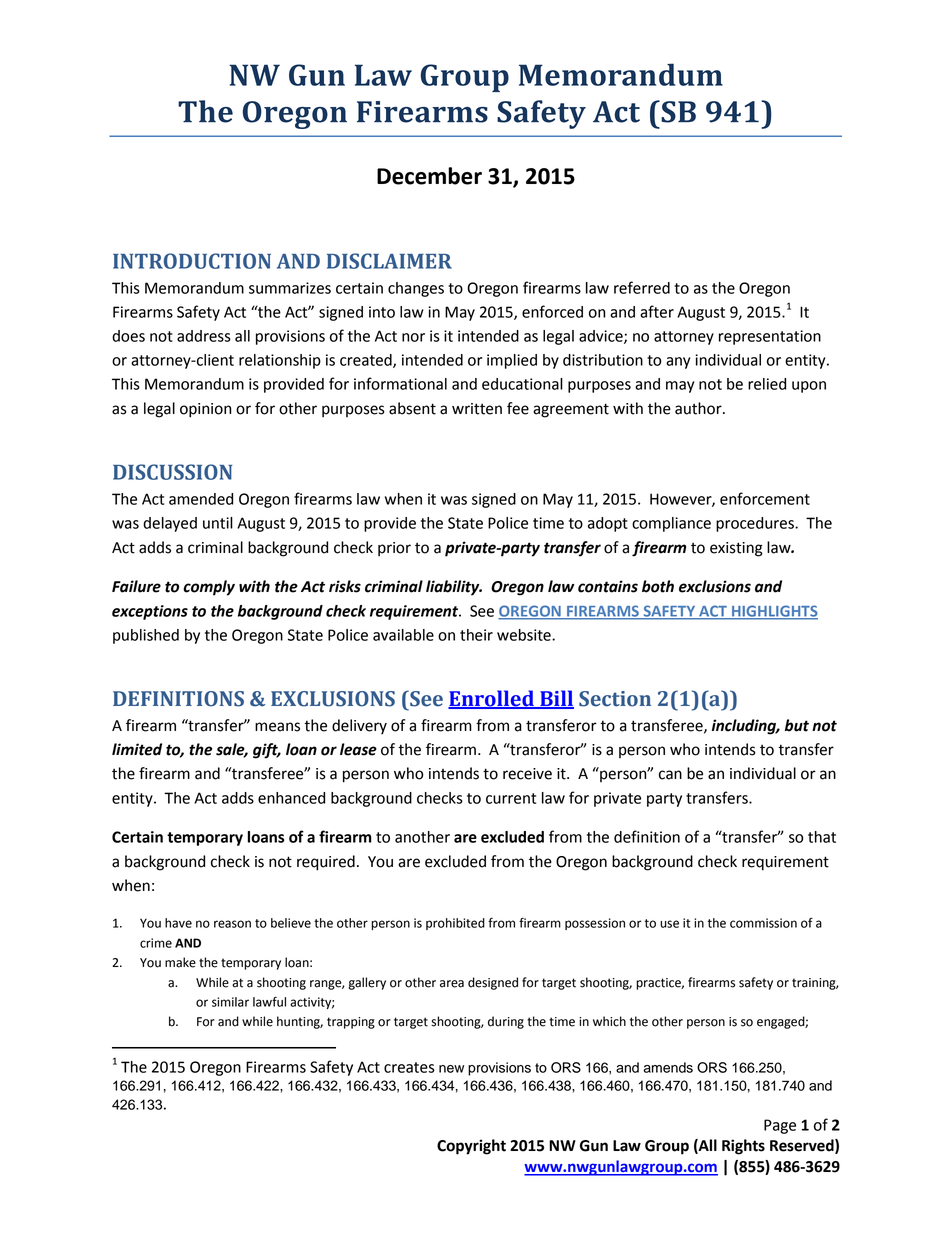  I want to click on their, so click(476, 635).
